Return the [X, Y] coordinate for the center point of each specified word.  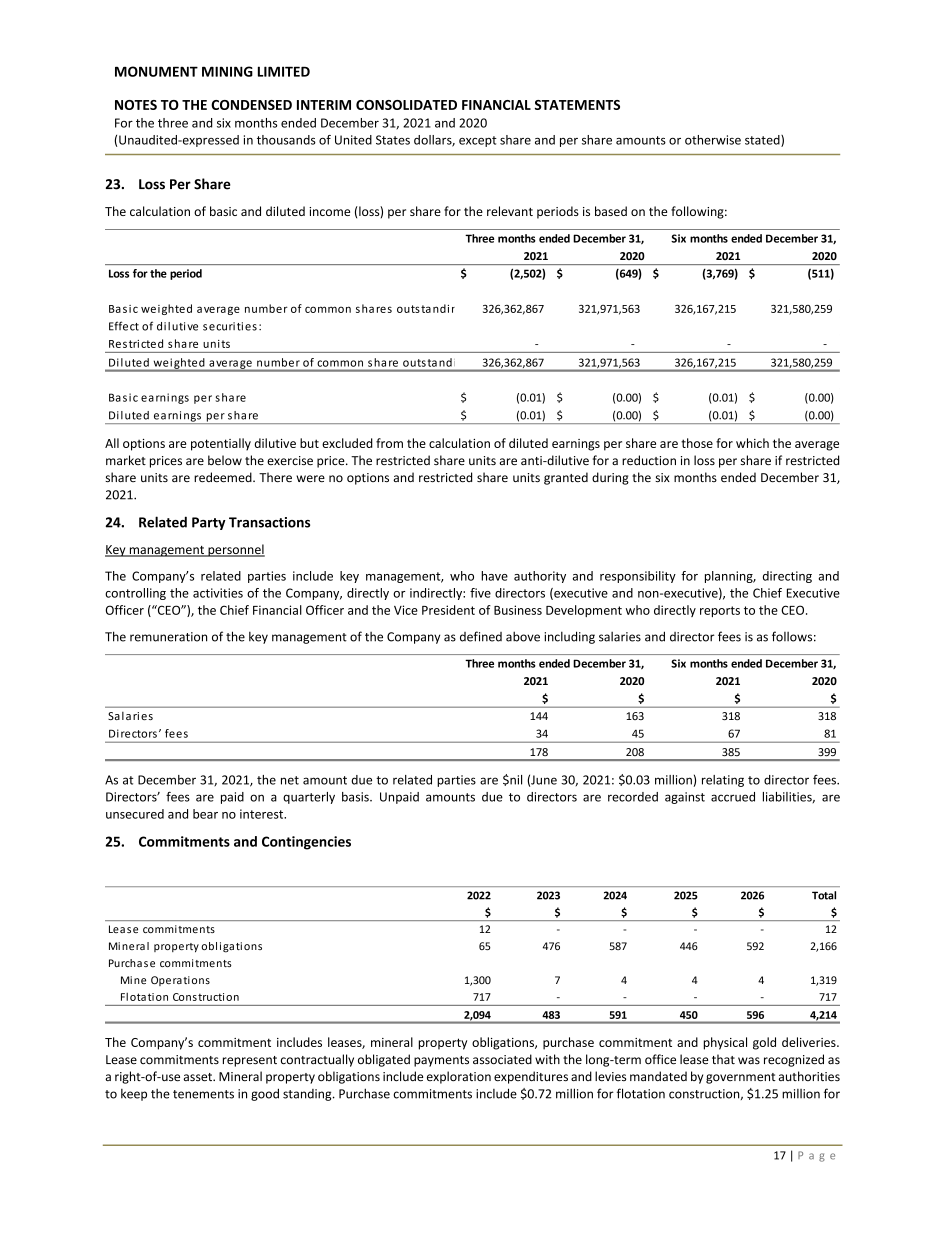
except [478, 141]
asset [198, 1077]
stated [763, 141]
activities [218, 593]
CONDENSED [251, 105]
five [480, 593]
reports [720, 611]
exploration [459, 1077]
